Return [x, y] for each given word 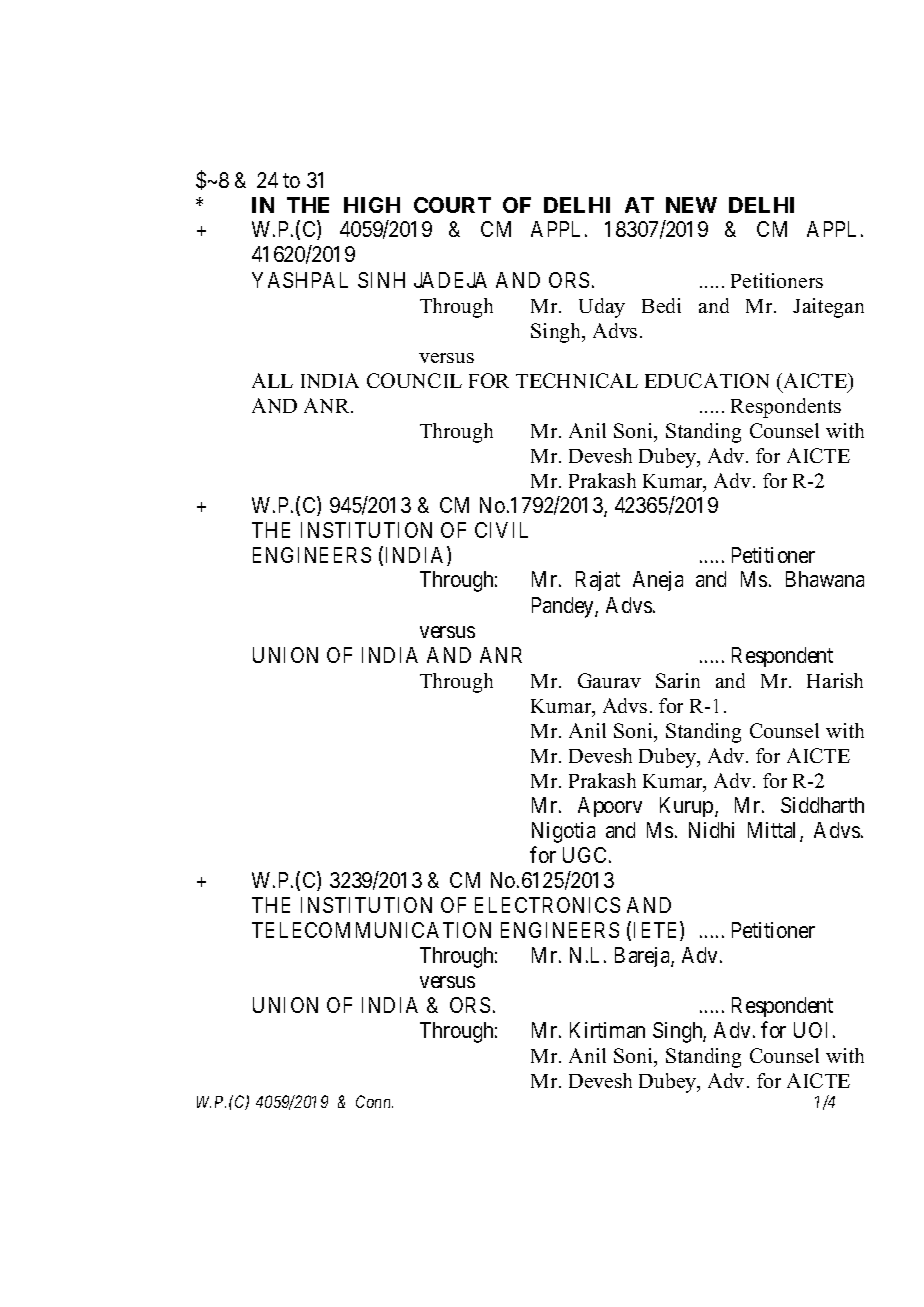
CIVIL [501, 530]
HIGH [372, 205]
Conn [374, 1101]
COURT [452, 205]
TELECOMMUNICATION [371, 930]
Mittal [774, 831]
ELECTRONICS [547, 905]
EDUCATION [707, 380]
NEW [691, 205]
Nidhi [711, 830]
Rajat [598, 581]
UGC [584, 855]
